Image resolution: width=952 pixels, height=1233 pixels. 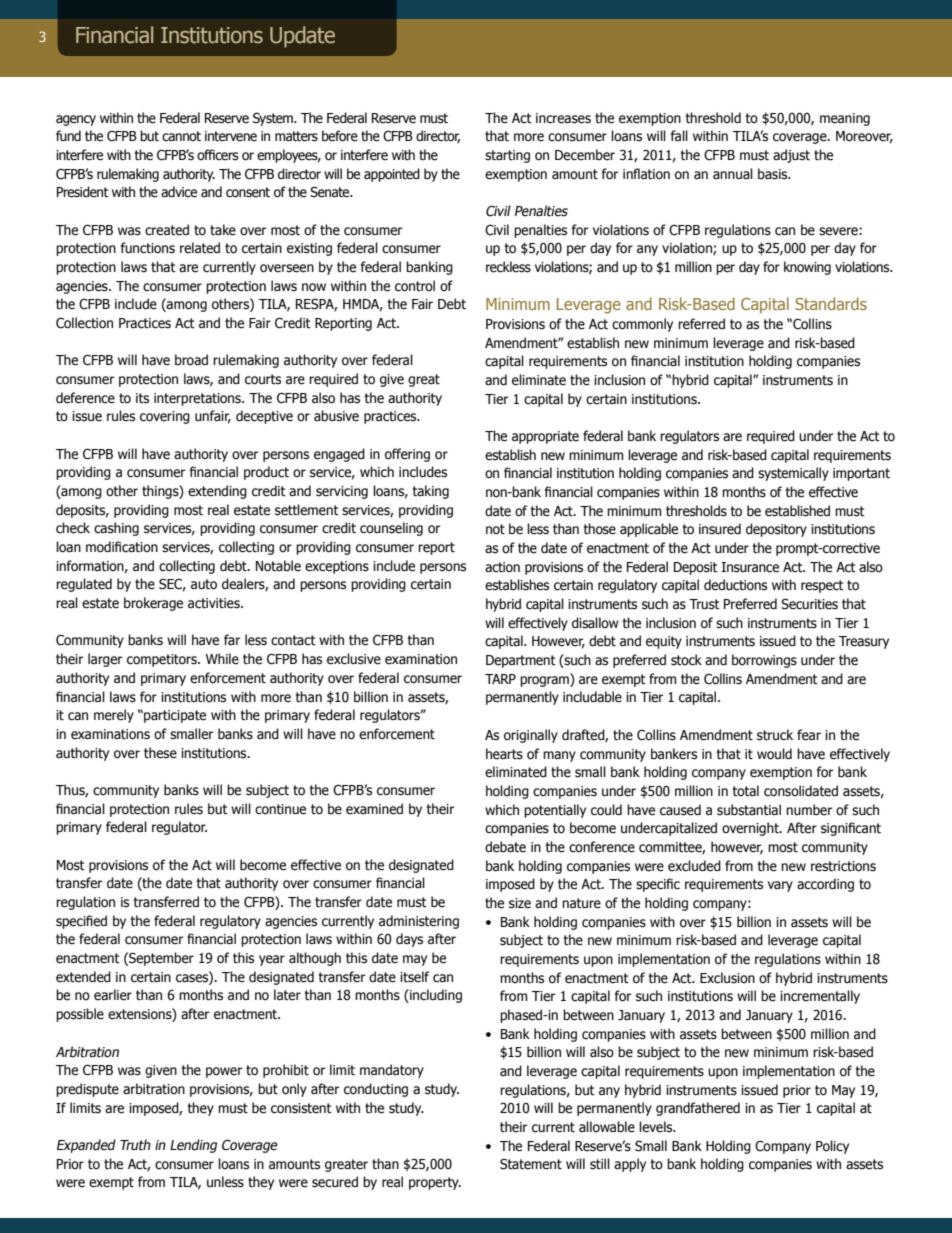 I want to click on adjust, so click(x=791, y=156).
